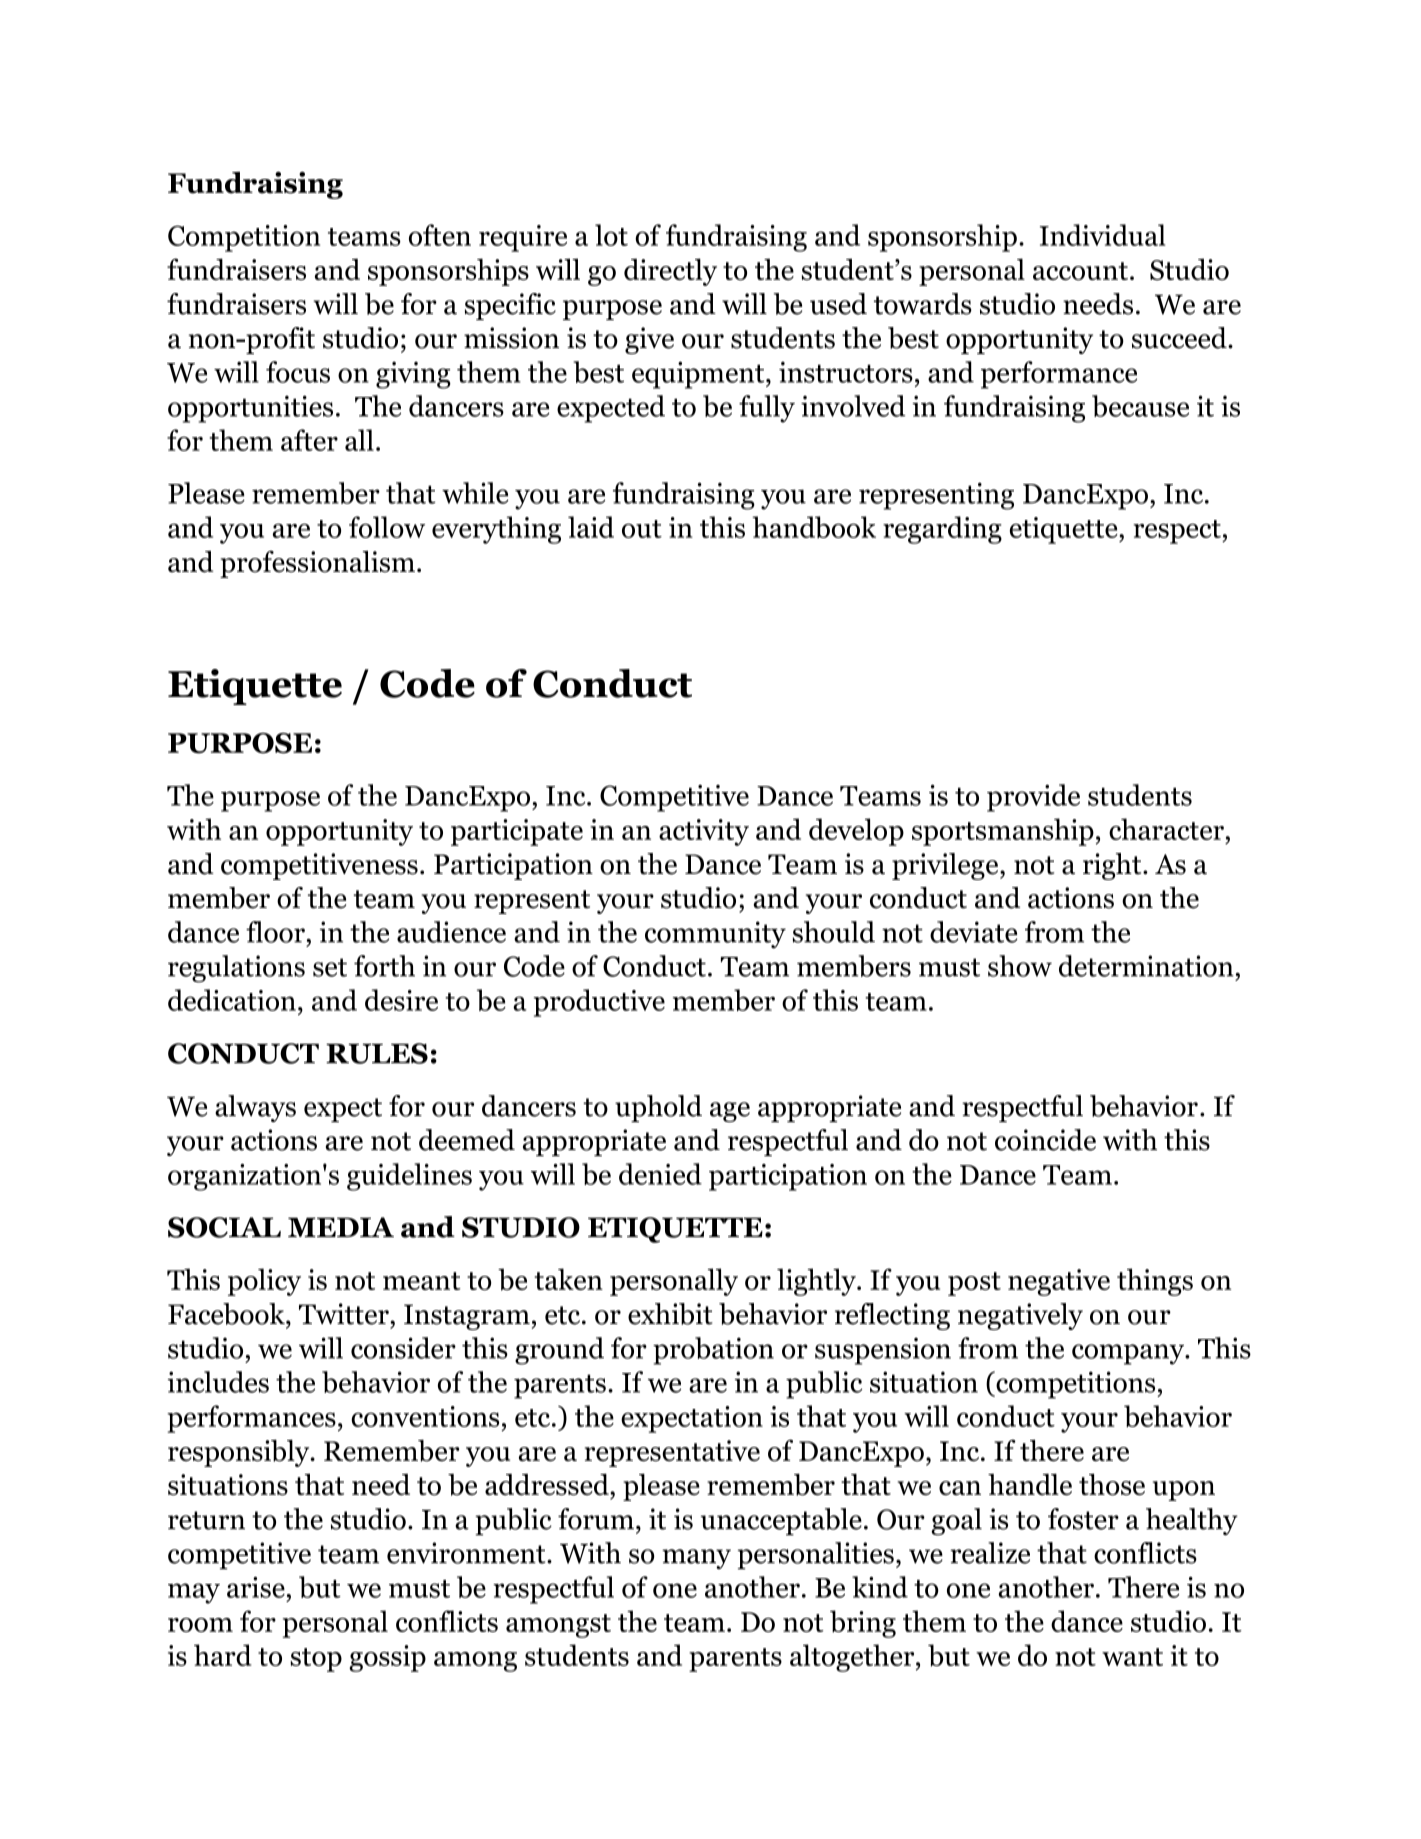  I want to click on stop, so click(316, 1660).
